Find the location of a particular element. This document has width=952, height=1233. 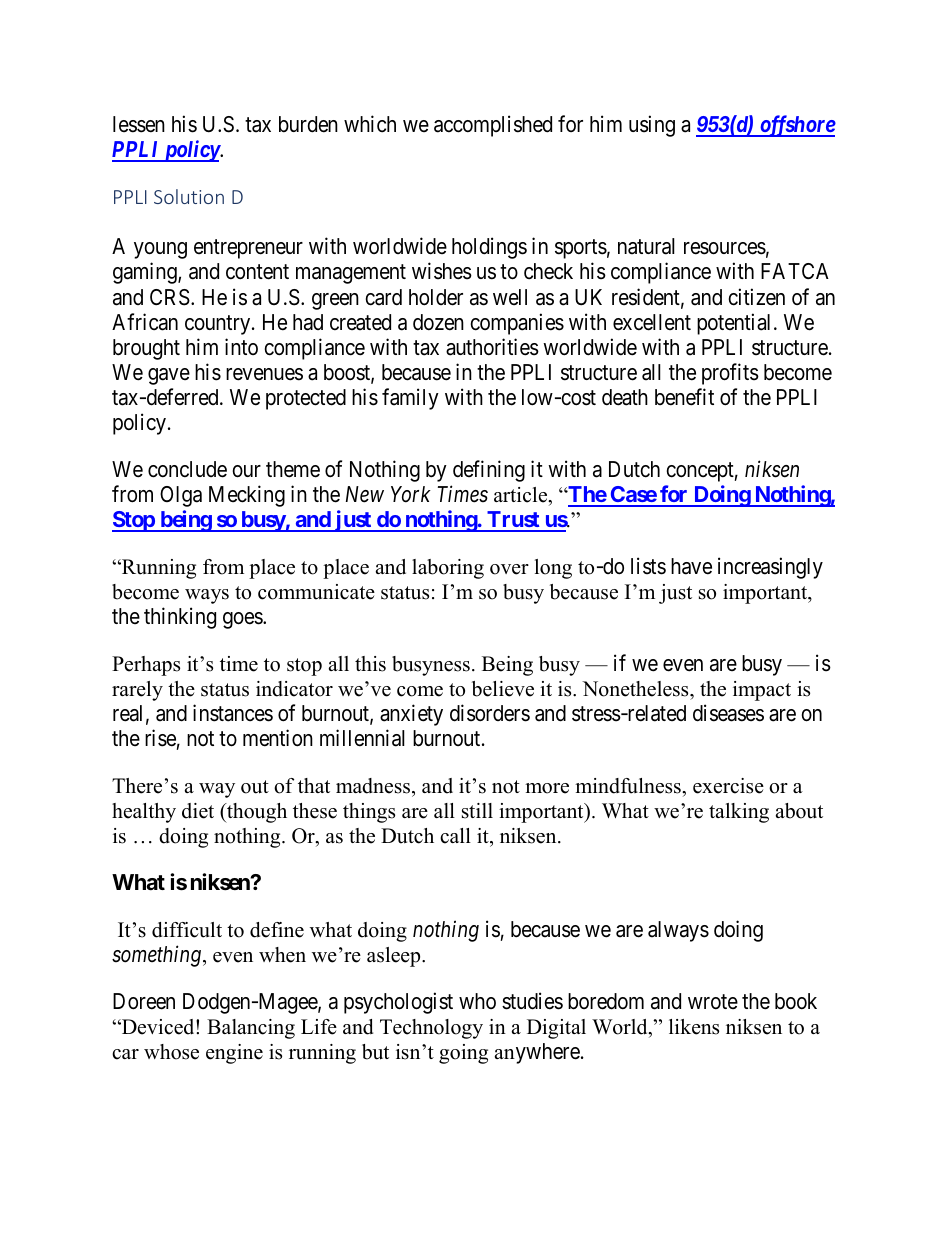

using is located at coordinates (652, 126).
